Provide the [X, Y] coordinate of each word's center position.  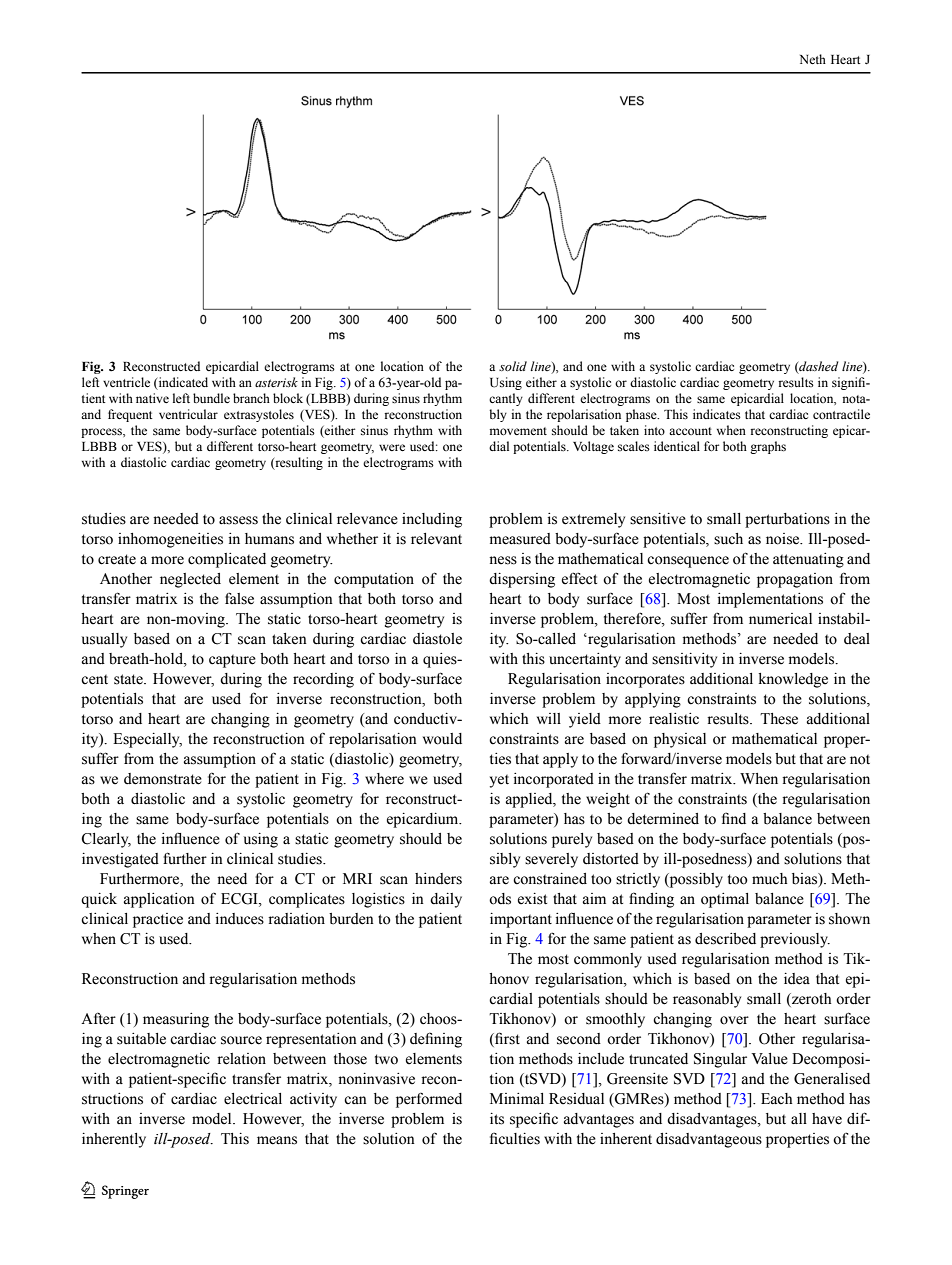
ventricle [126, 382]
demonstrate [163, 779]
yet [499, 781]
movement [518, 431]
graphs [768, 447]
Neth [813, 59]
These [779, 719]
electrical [253, 1099]
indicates [717, 414]
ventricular [188, 414]
